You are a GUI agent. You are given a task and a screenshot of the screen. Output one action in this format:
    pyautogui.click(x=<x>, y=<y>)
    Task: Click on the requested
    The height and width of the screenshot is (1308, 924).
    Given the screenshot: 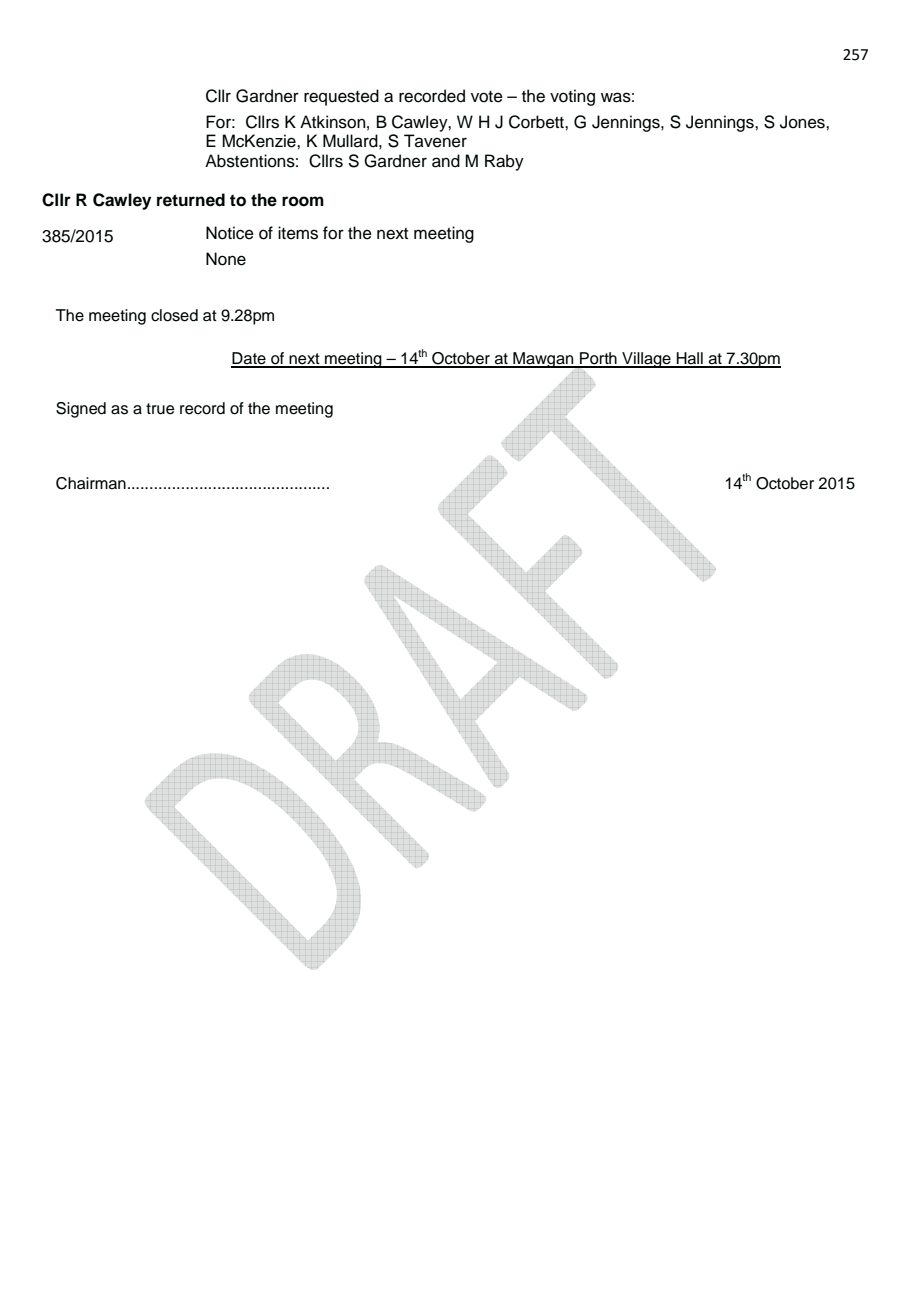 What is the action you would take?
    pyautogui.click(x=341, y=97)
